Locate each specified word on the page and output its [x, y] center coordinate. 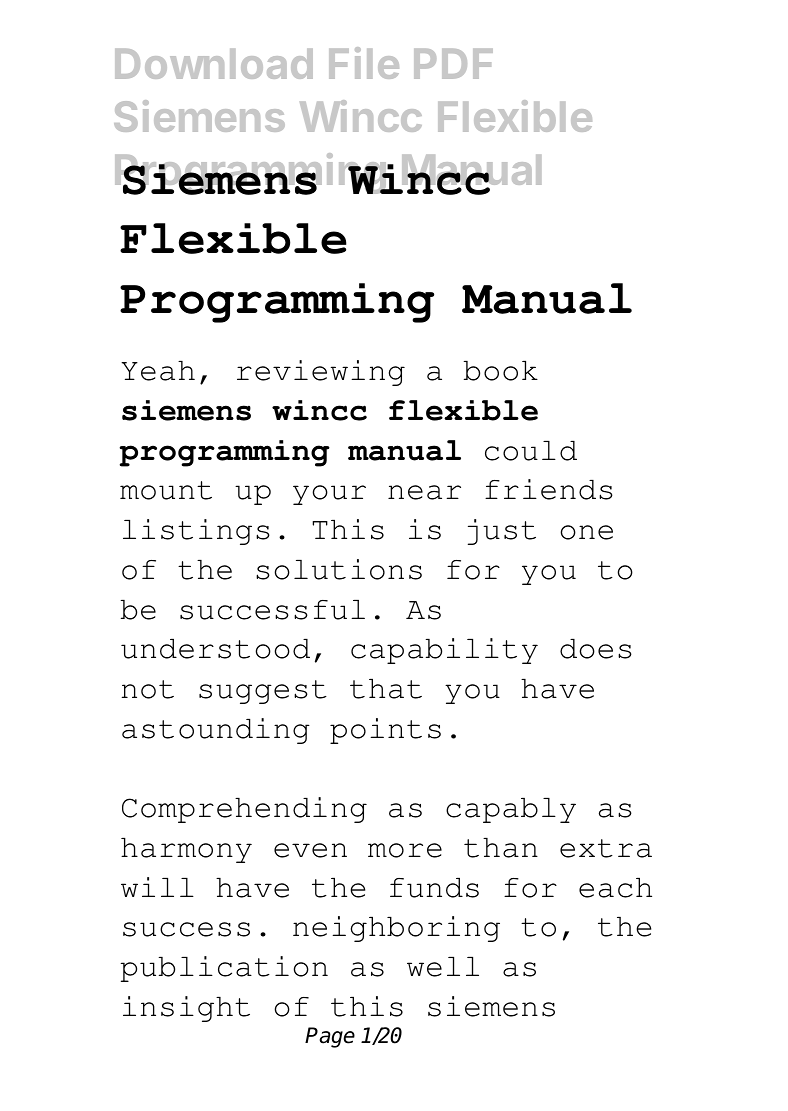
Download [214, 64]
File [364, 63]
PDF [453, 64]
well [443, 967]
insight [186, 1009]
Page [330, 1037]
